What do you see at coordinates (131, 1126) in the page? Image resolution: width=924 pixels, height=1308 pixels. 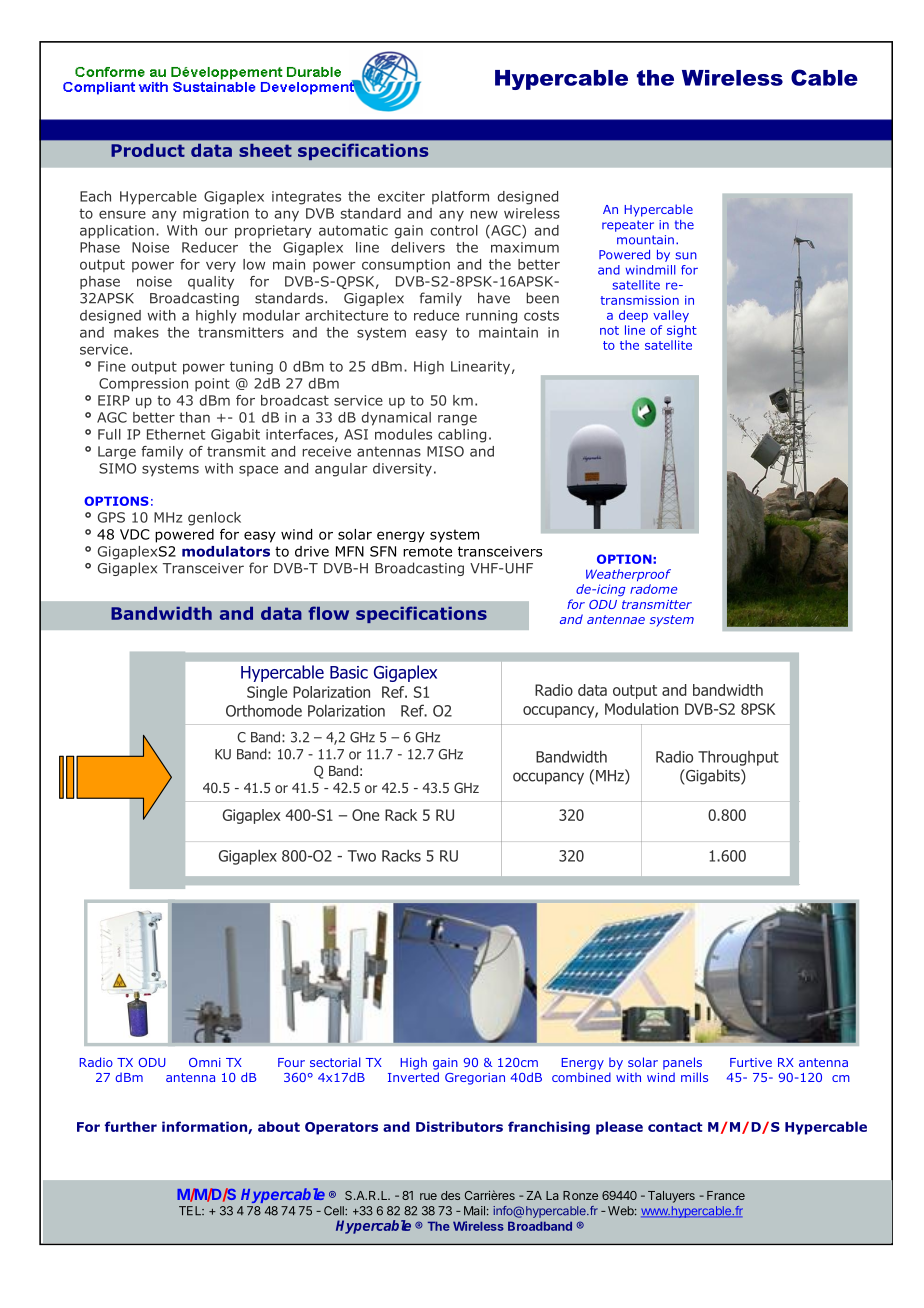 I see `further` at bounding box center [131, 1126].
